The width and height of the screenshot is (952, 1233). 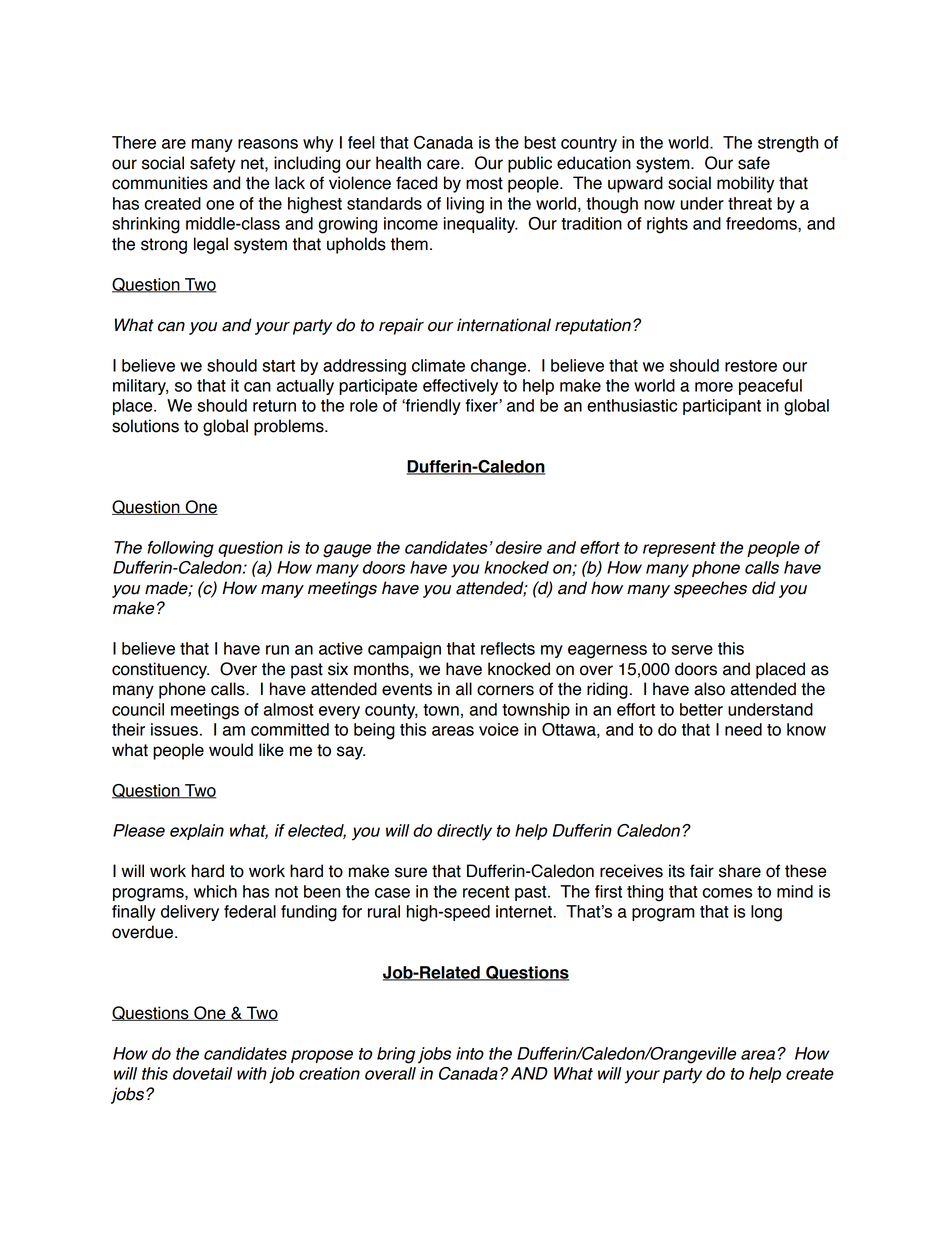 I want to click on communities, so click(x=160, y=183).
